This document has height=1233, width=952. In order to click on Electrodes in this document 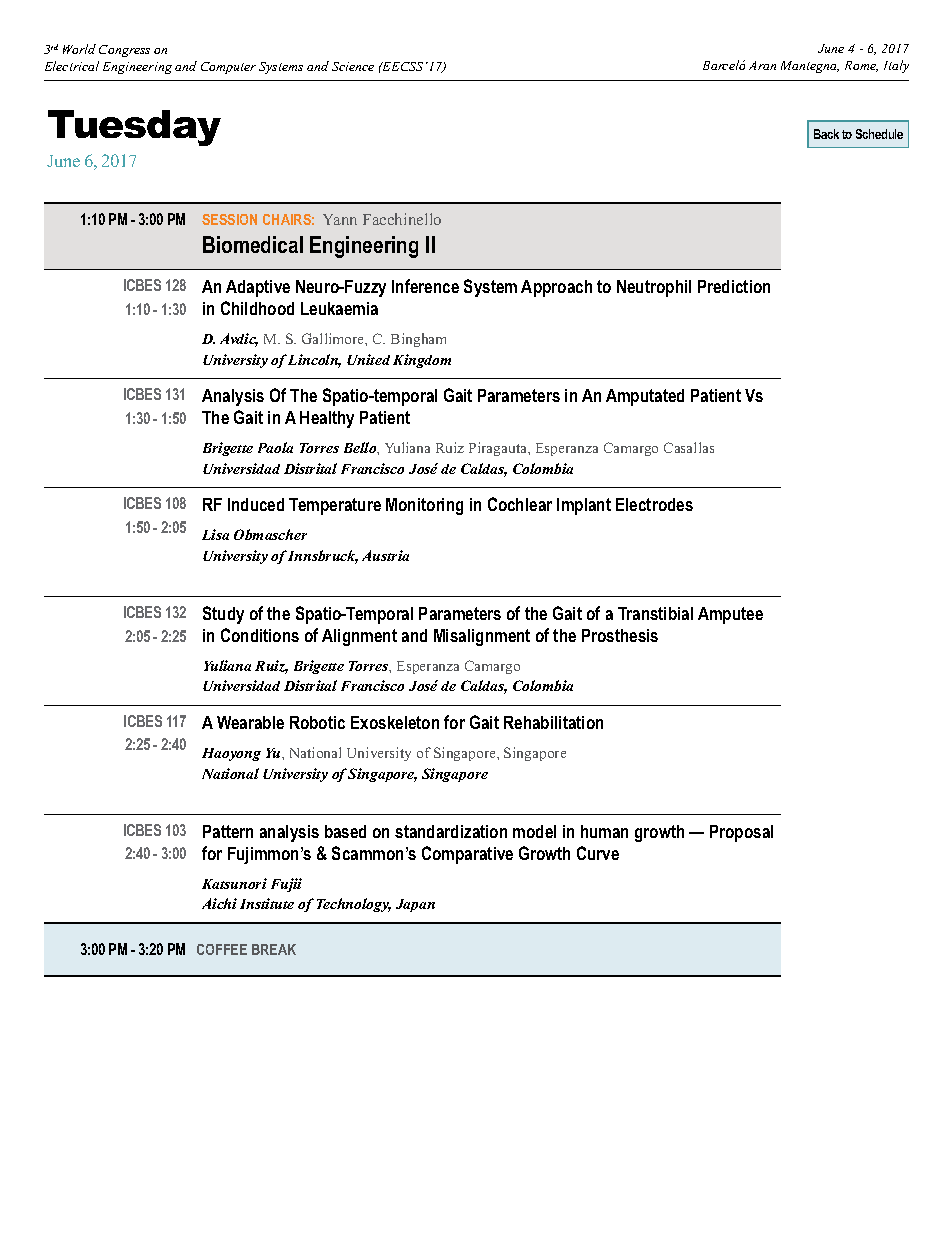, I will do `click(654, 504)`.
